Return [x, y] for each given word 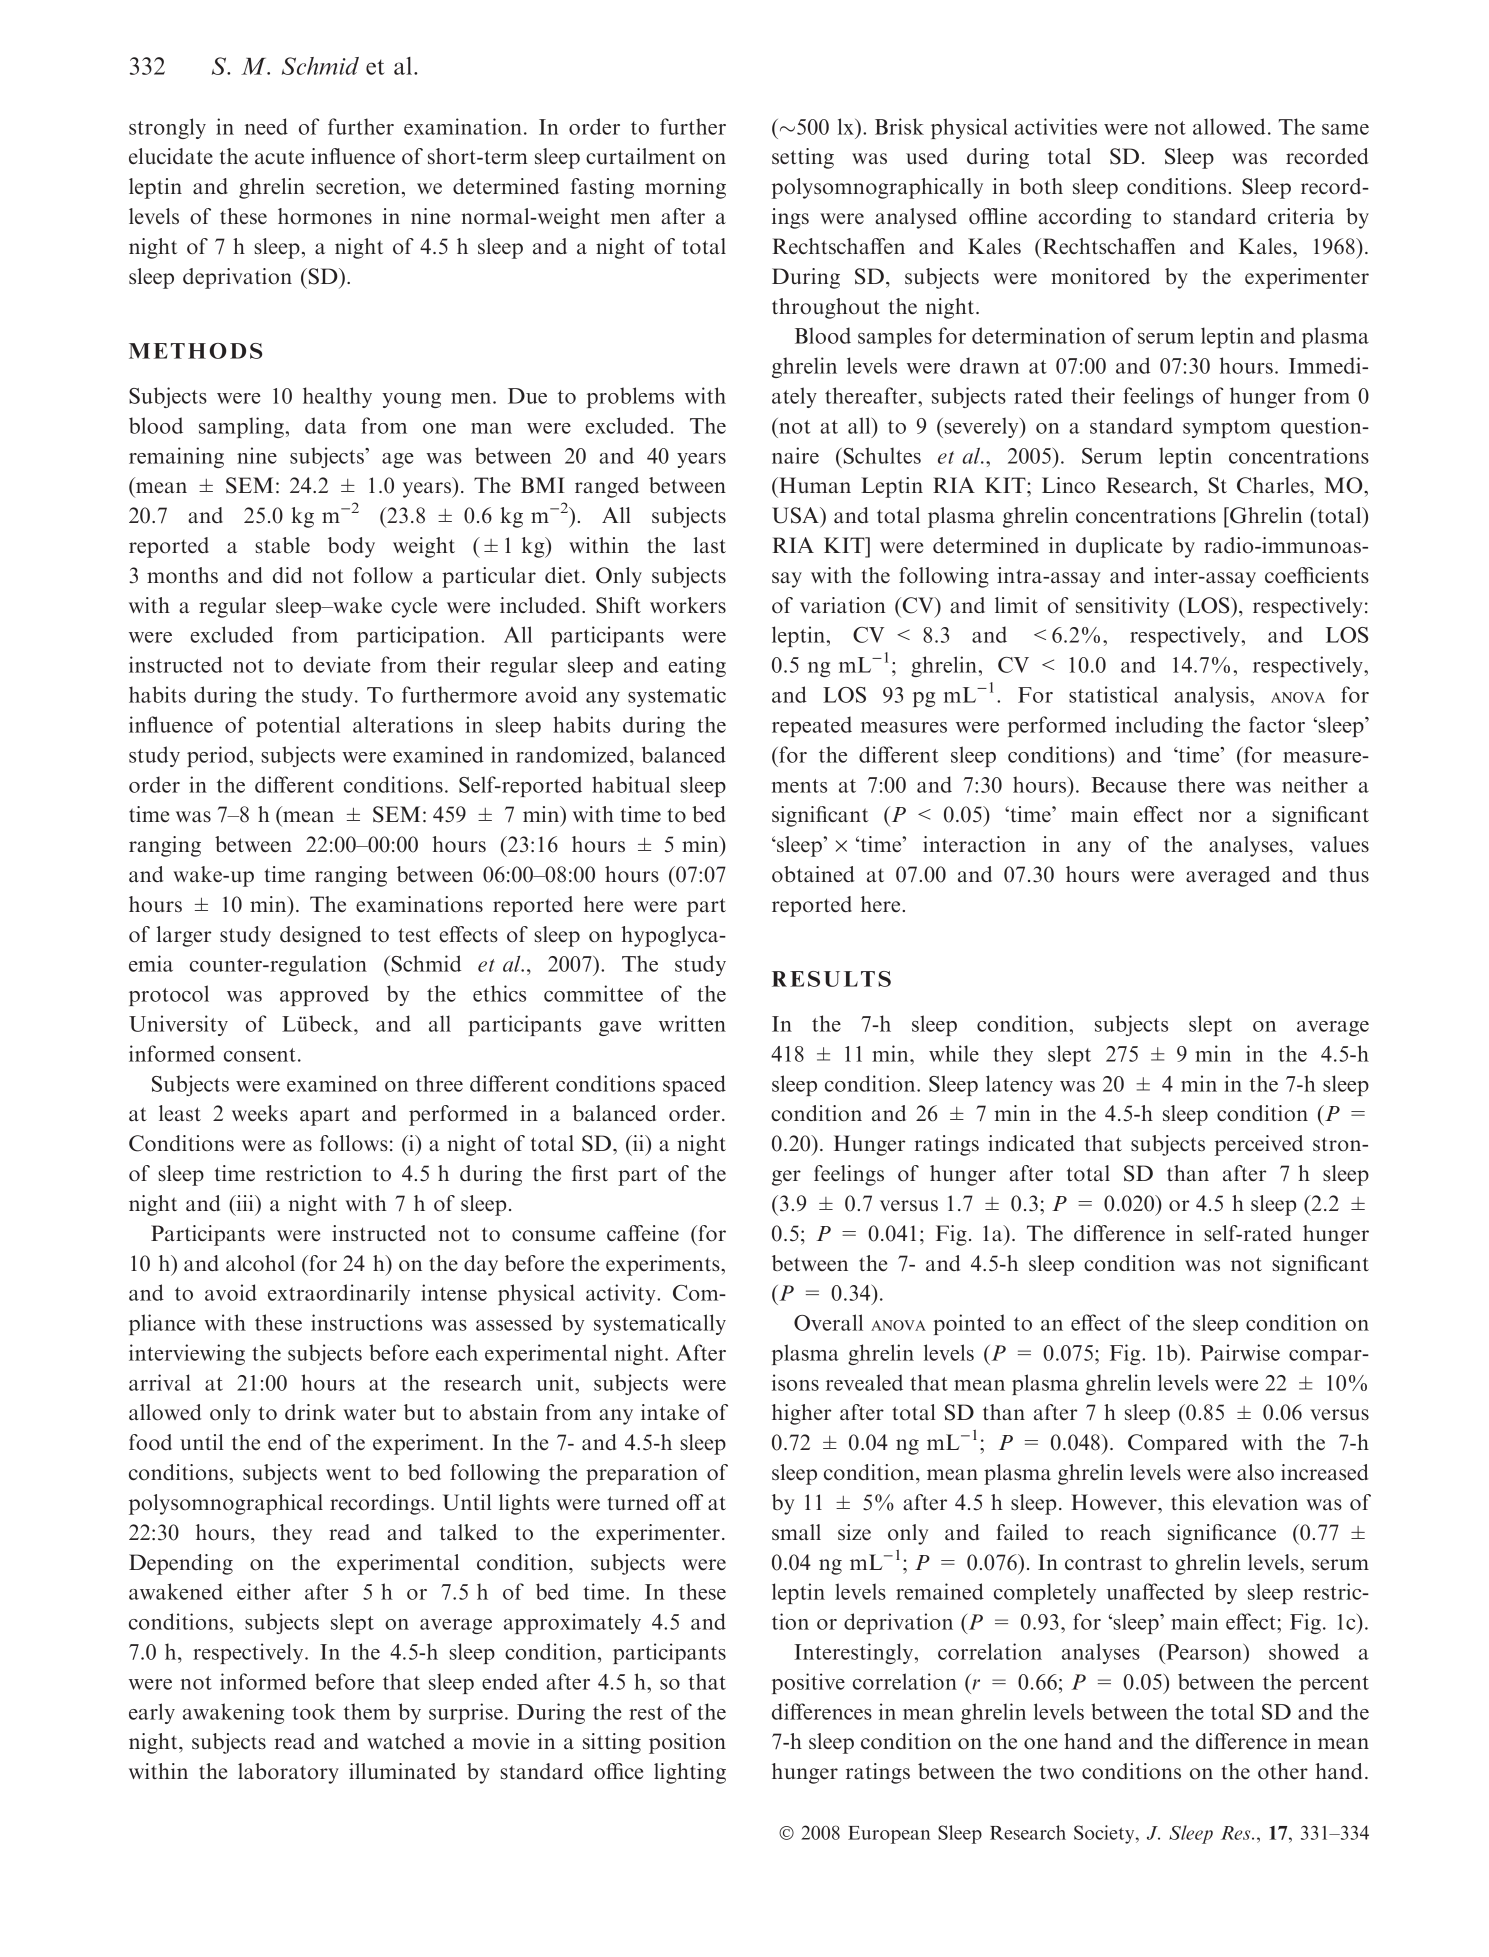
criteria [1301, 216]
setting [803, 158]
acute [279, 157]
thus [1349, 874]
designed [320, 936]
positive [808, 1683]
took [314, 1711]
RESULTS [831, 979]
